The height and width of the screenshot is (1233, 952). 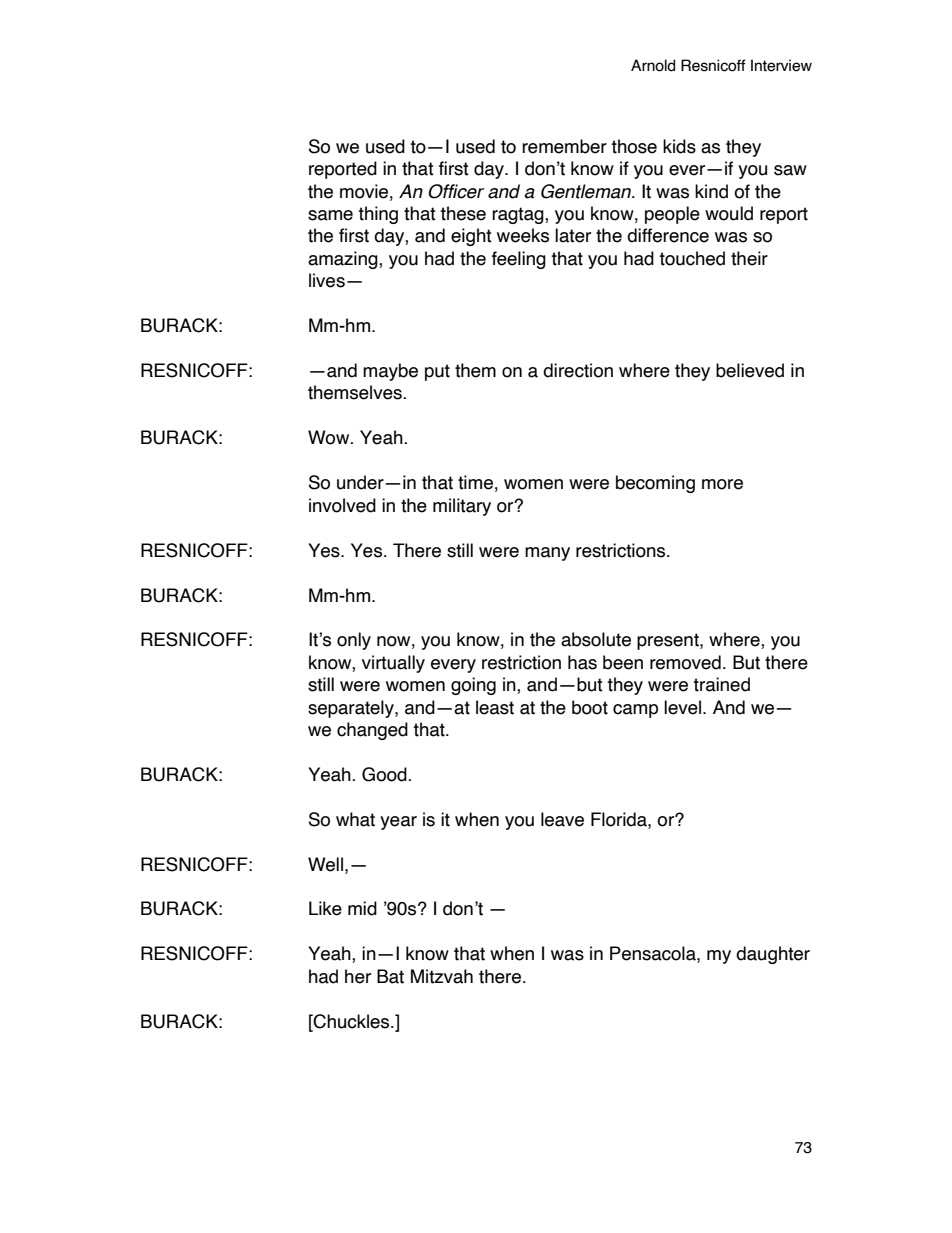 What do you see at coordinates (564, 146) in the screenshot?
I see `remember` at bounding box center [564, 146].
